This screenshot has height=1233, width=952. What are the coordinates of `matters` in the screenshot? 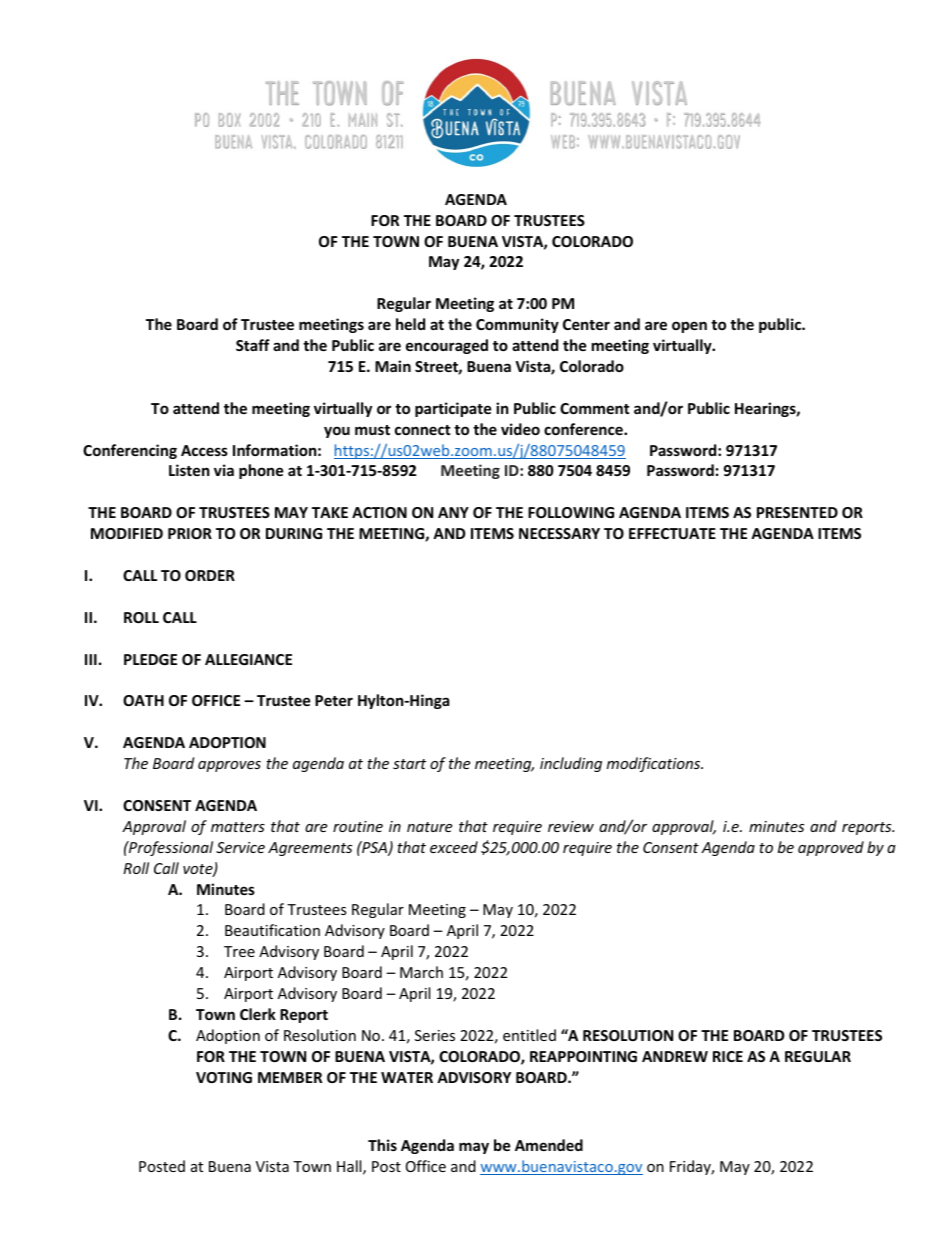 It's located at (238, 827).
